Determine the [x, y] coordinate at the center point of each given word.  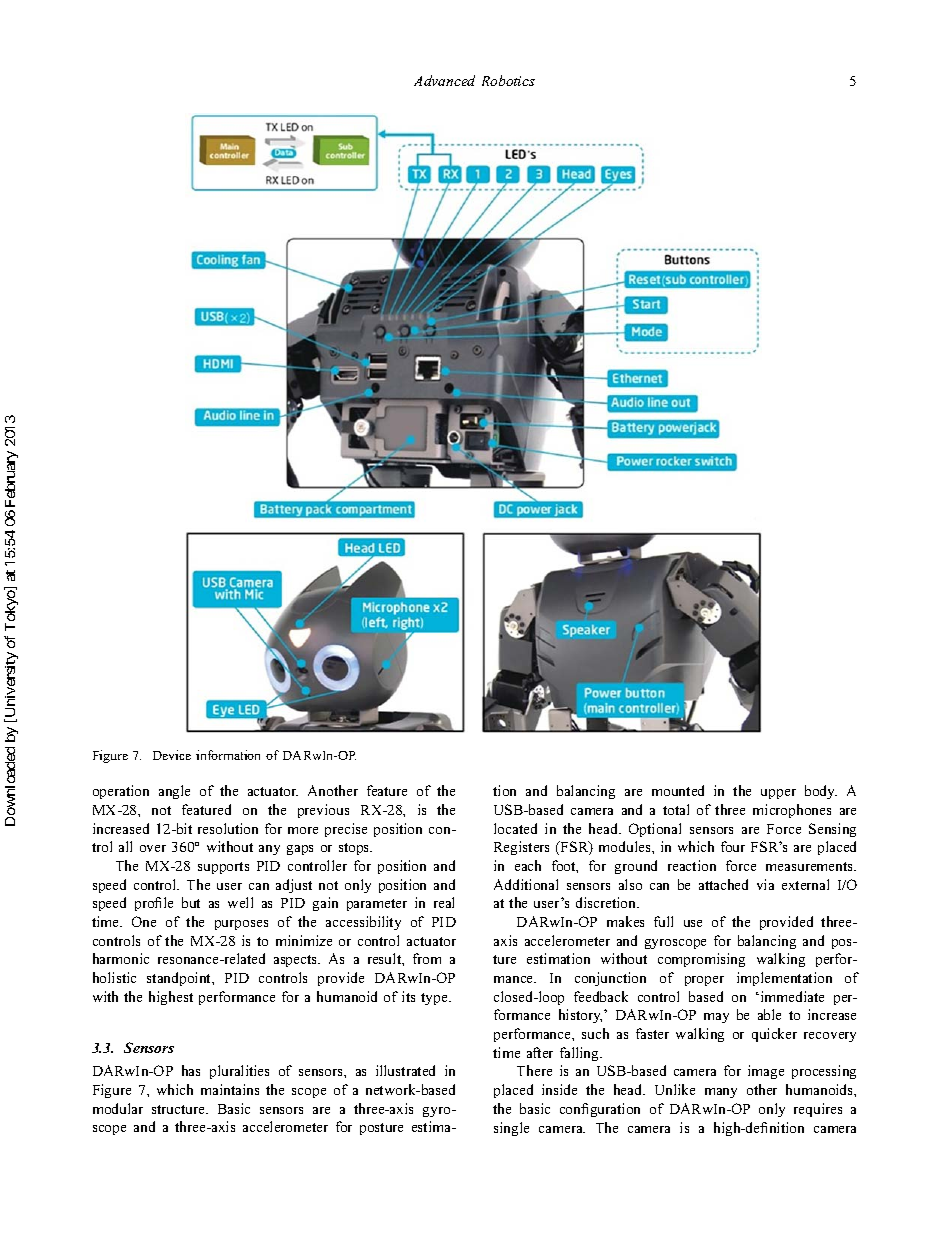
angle [174, 792]
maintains [230, 1089]
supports [223, 868]
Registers [521, 848]
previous [323, 811]
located [515, 828]
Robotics [508, 80]
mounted [678, 790]
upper [778, 794]
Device [172, 755]
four [733, 846]
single [511, 1129]
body [821, 792]
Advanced [444, 80]
